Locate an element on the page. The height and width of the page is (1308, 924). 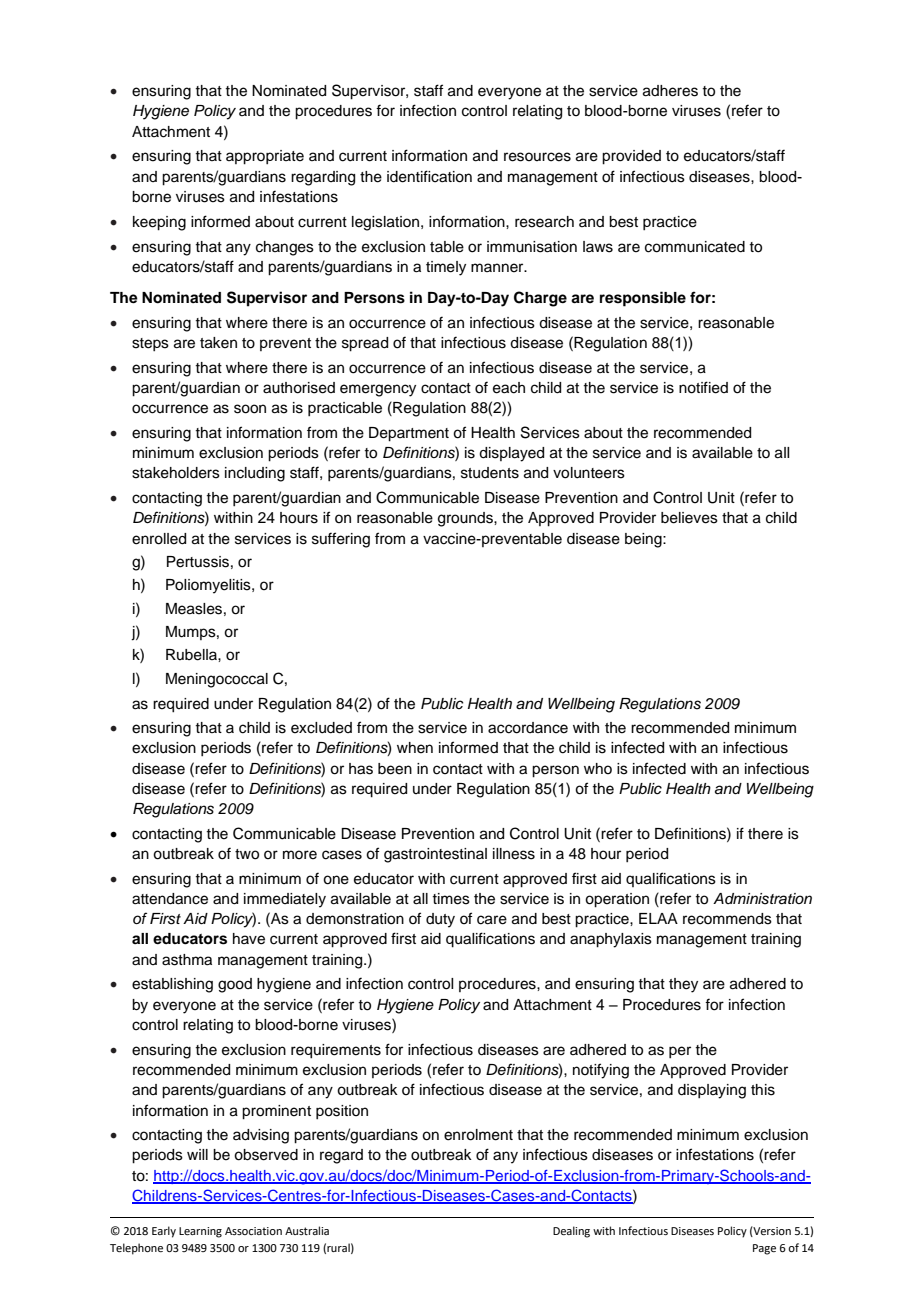
adheres is located at coordinates (670, 91).
